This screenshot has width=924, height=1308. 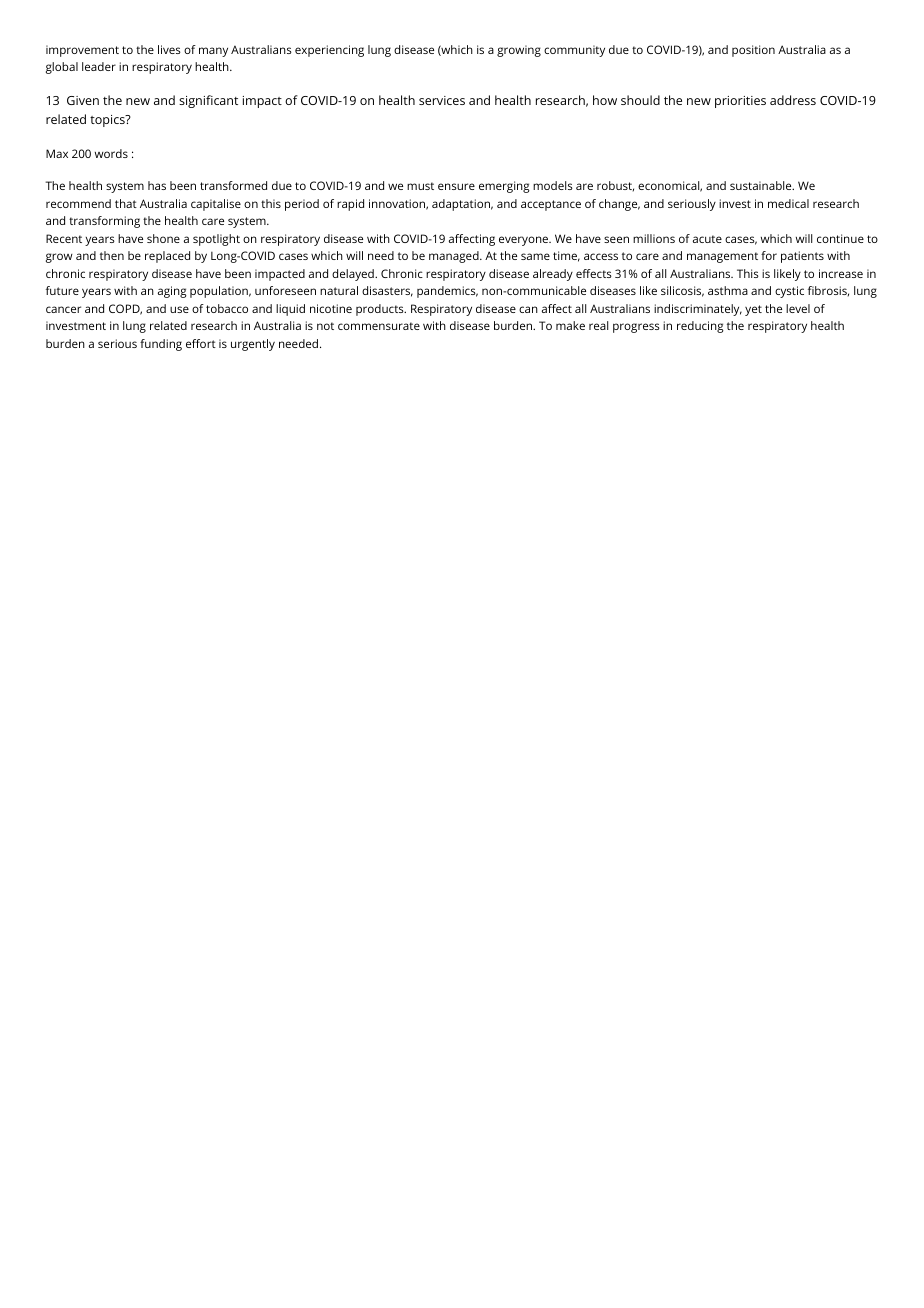 What do you see at coordinates (172, 292) in the screenshot?
I see `aging` at bounding box center [172, 292].
